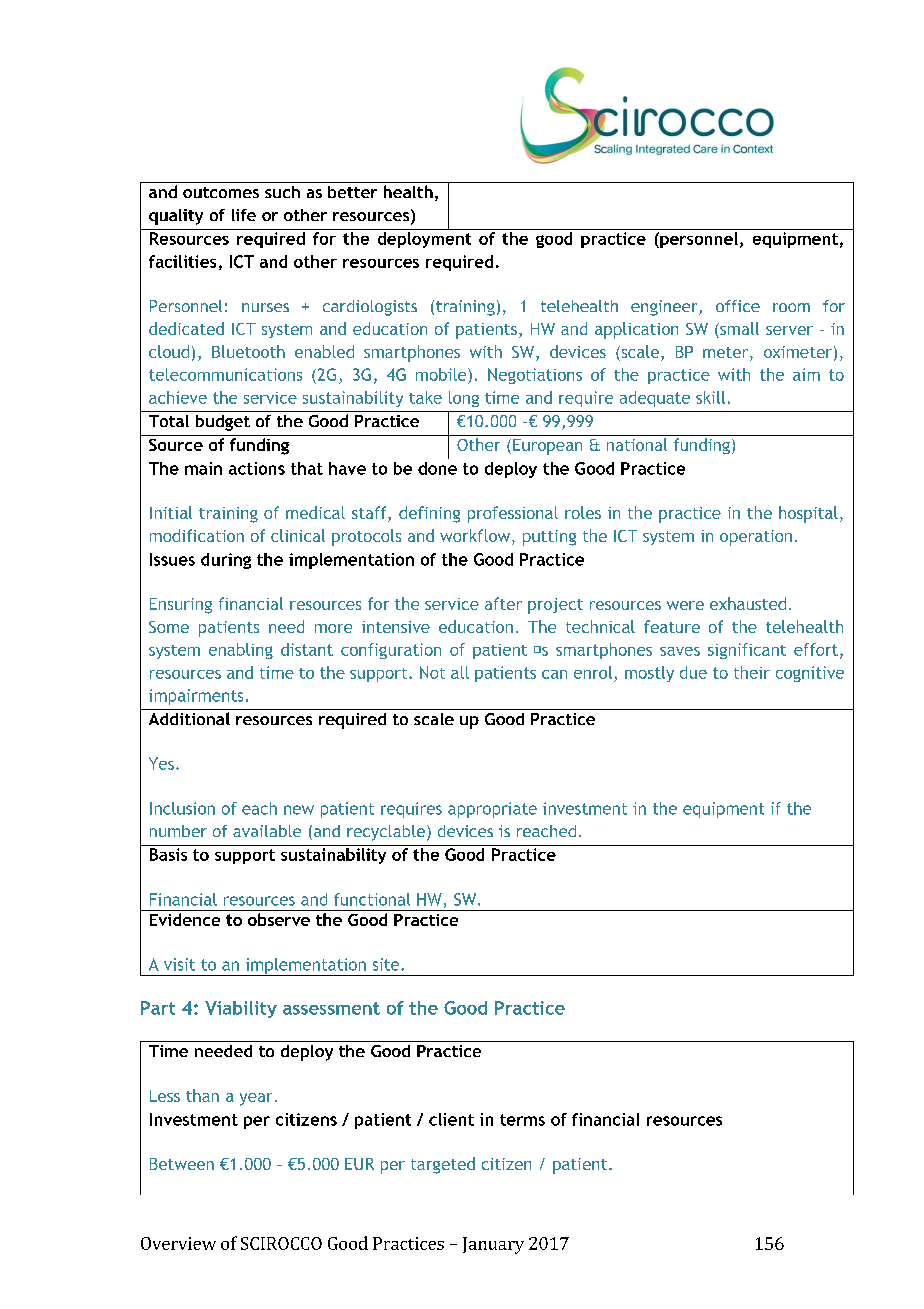  Describe the element at coordinates (752, 672) in the screenshot. I see `their` at that location.
